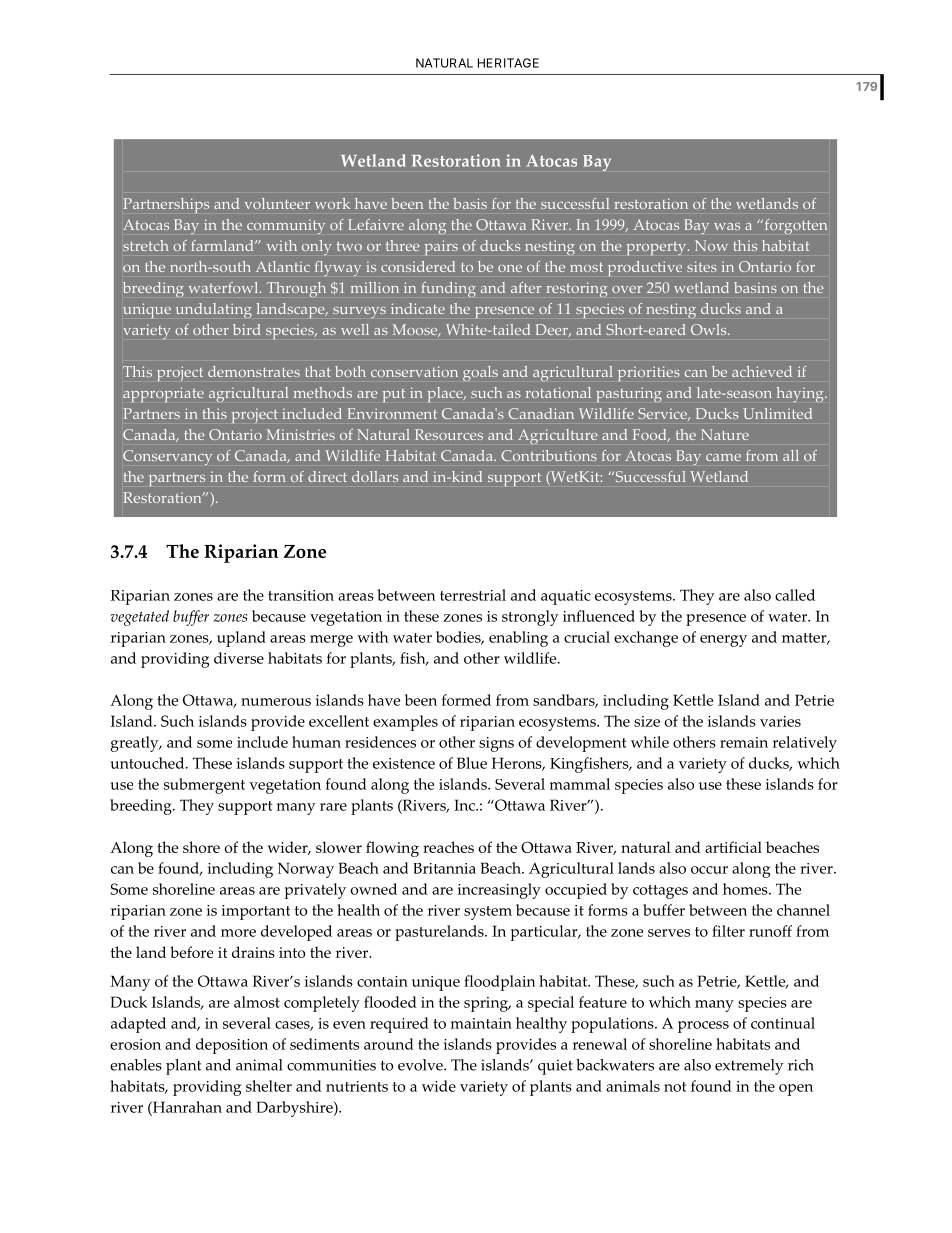 Image resolution: width=952 pixels, height=1233 pixels. I want to click on terrestrial, so click(473, 595).
